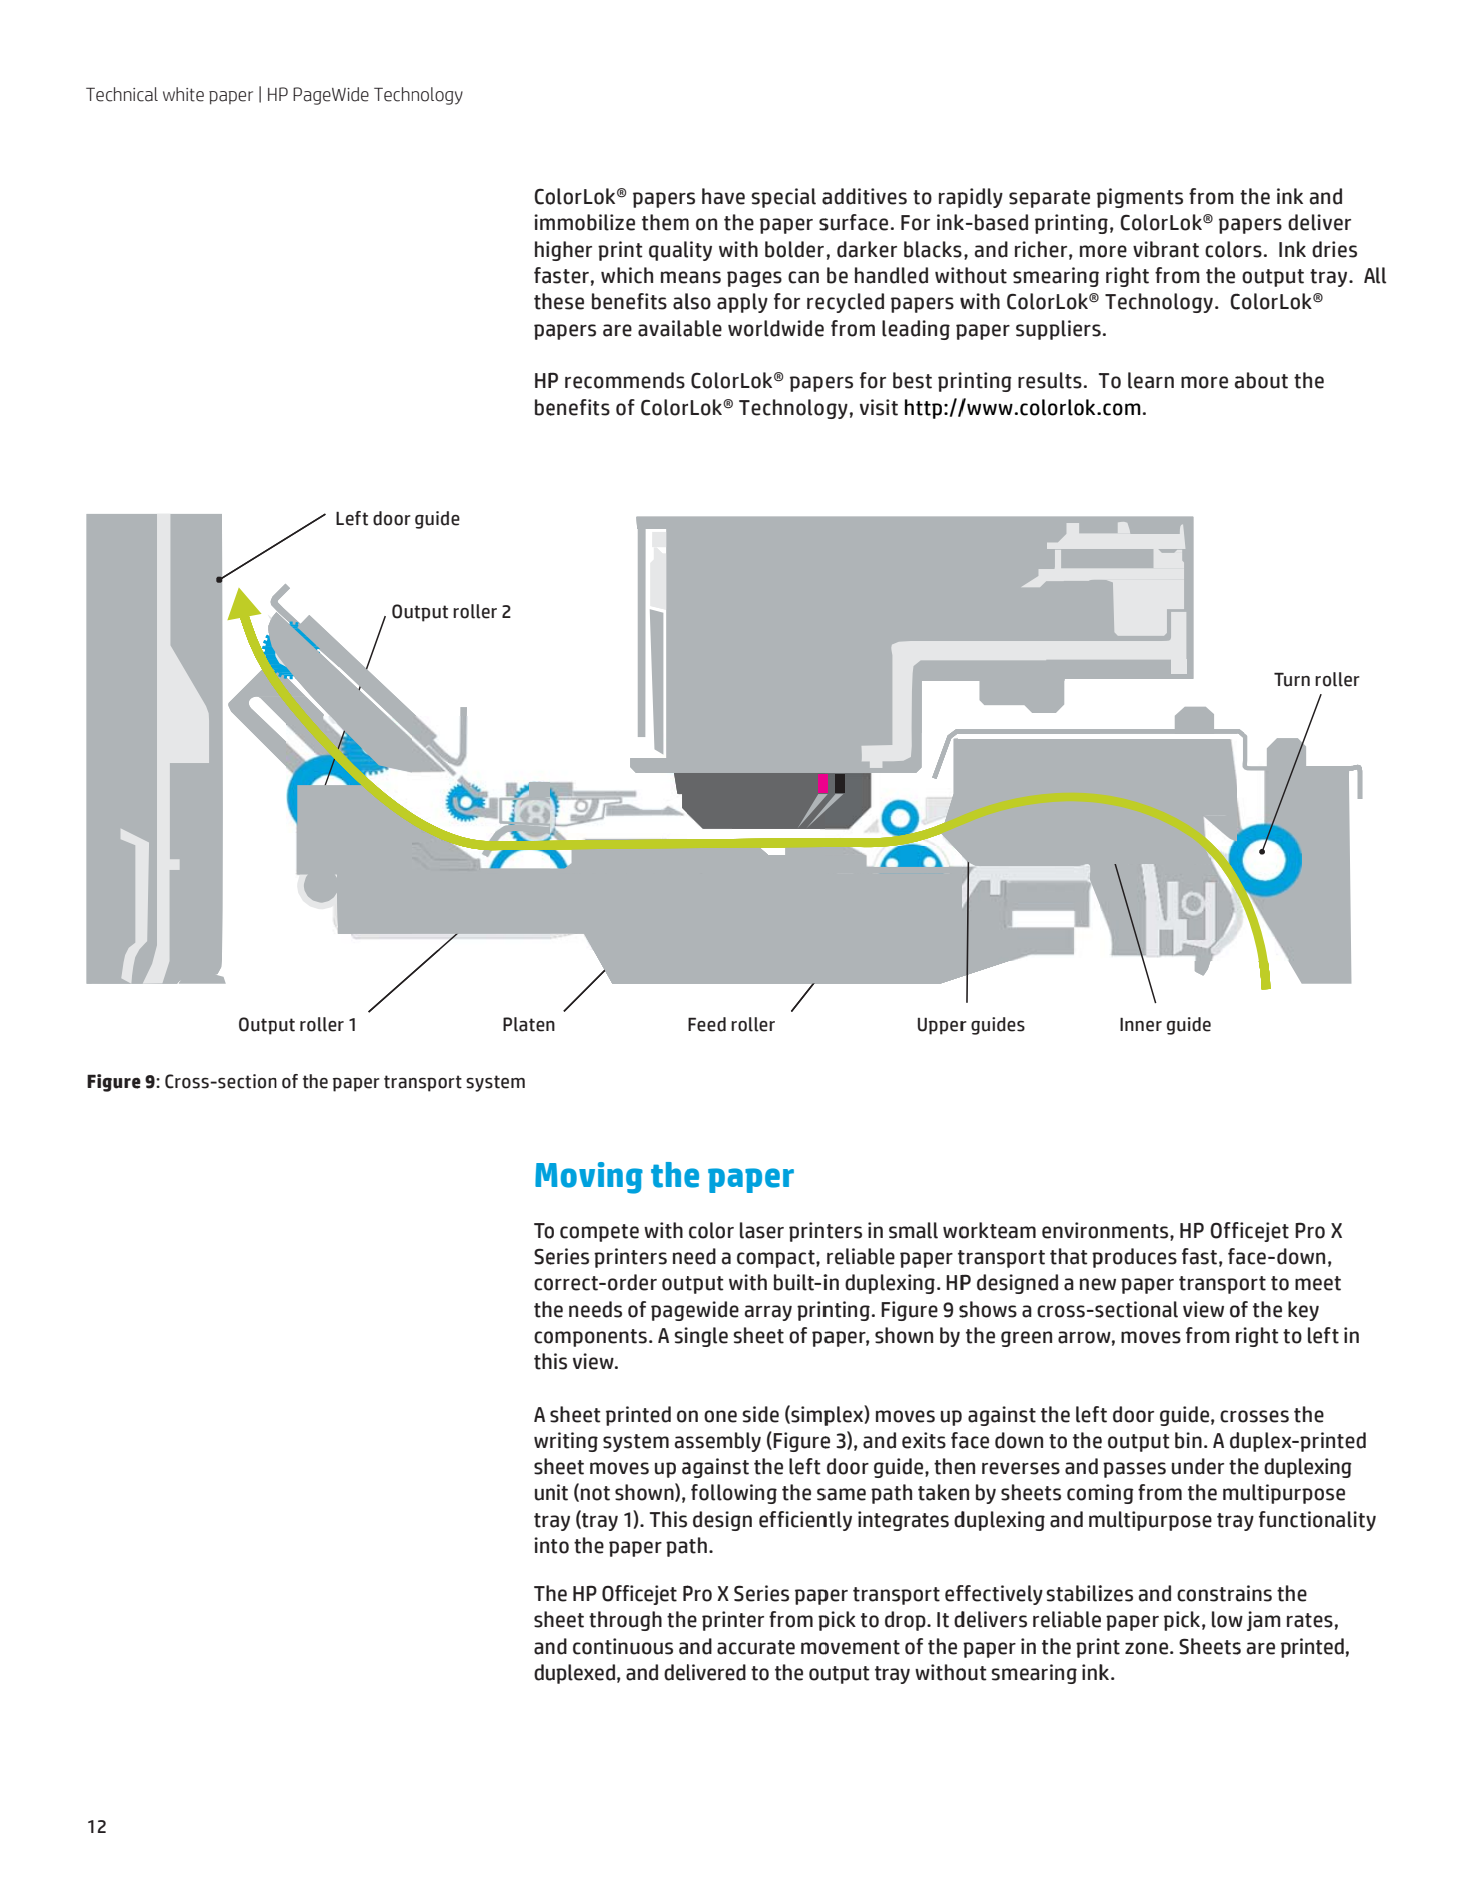 This screenshot has width=1472, height=1904. Describe the element at coordinates (1141, 1025) in the screenshot. I see `Inner` at that location.
